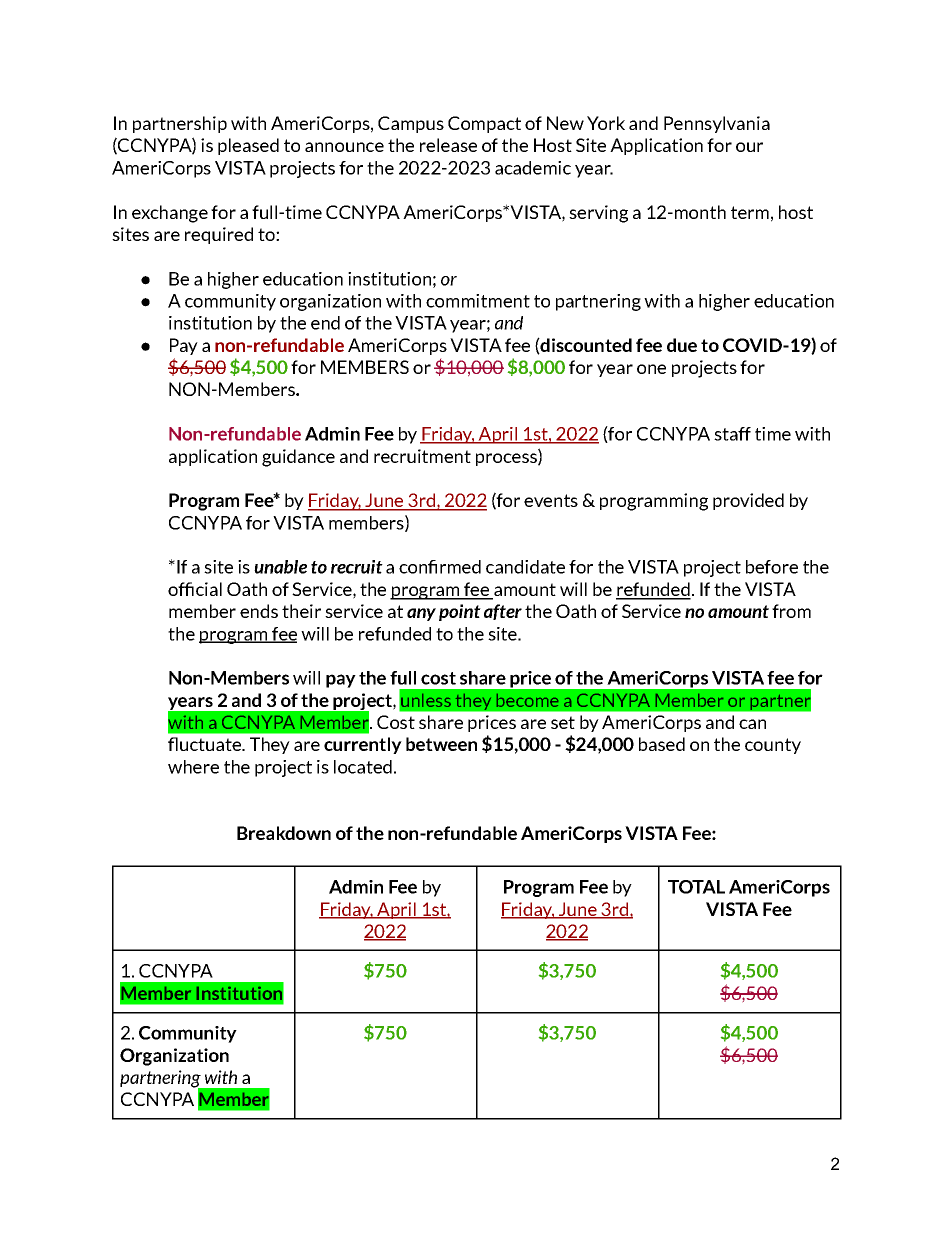 The height and width of the document is (1233, 952). Describe the element at coordinates (298, 458) in the document. I see `guidance` at that location.
